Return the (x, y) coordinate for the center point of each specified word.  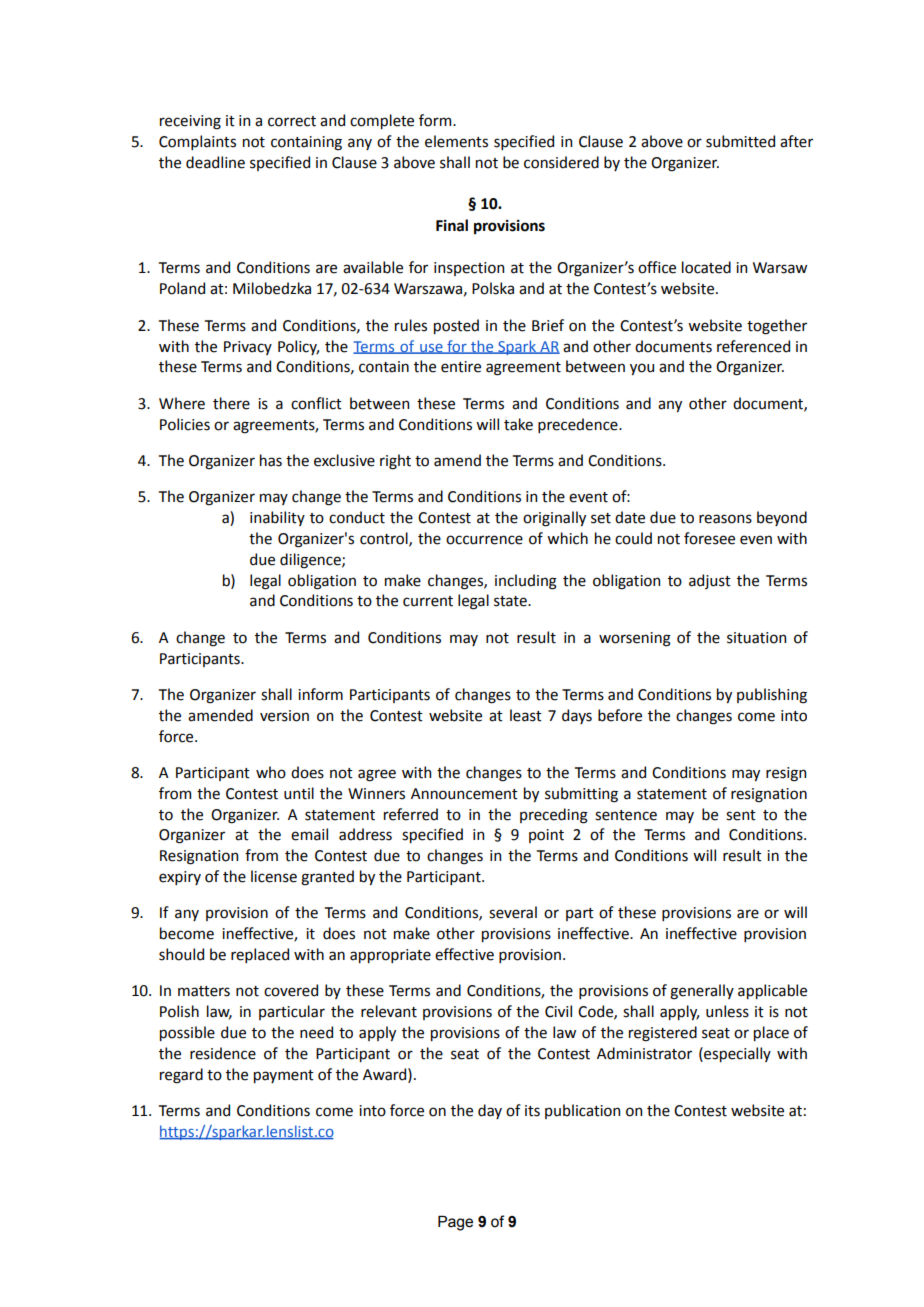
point (546, 836)
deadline (215, 162)
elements (456, 141)
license (274, 876)
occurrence (484, 540)
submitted (740, 141)
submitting (581, 795)
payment (284, 1076)
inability (277, 518)
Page (455, 1223)
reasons (725, 519)
